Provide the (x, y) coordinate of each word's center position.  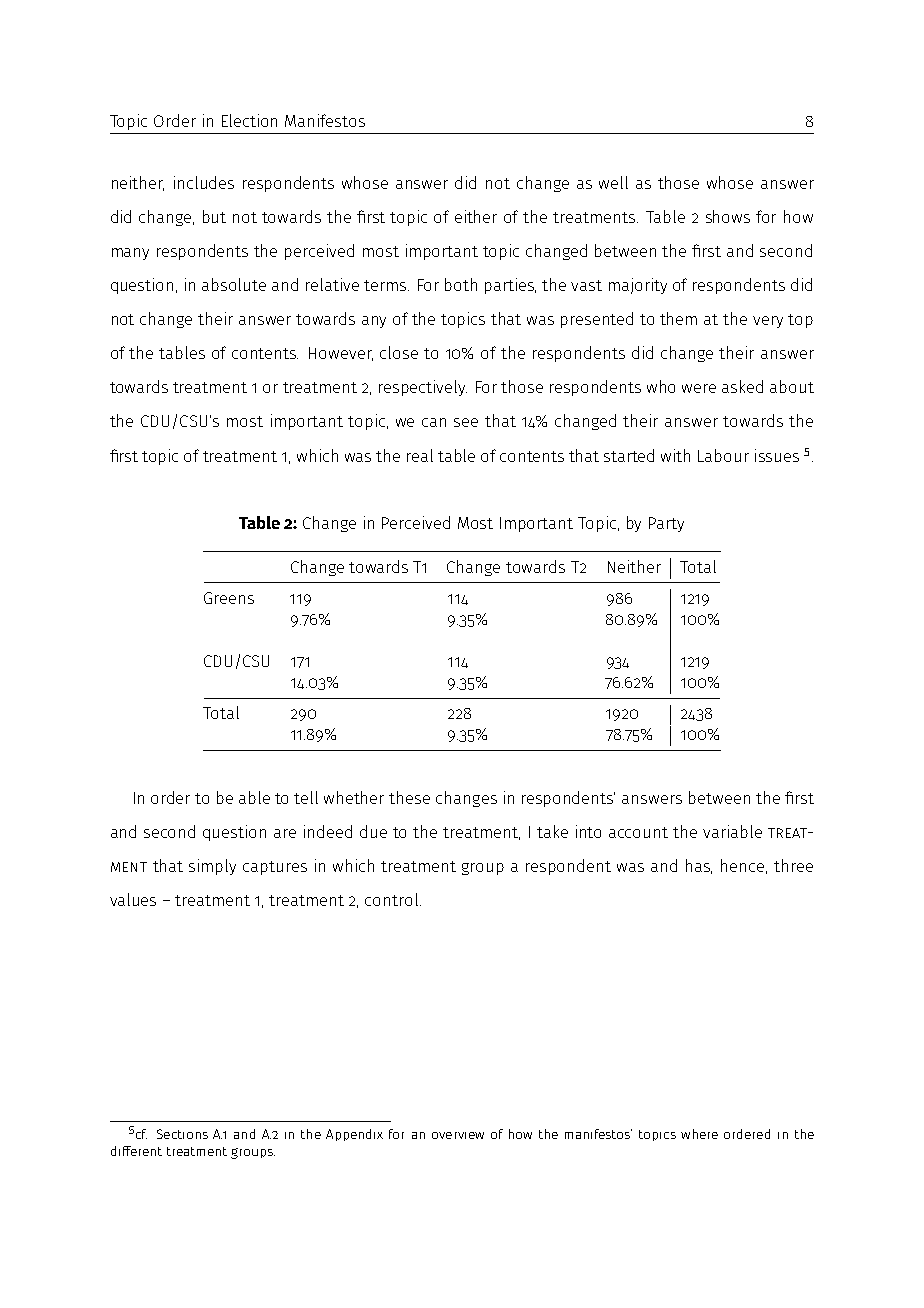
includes (204, 182)
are (285, 833)
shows (728, 216)
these (409, 797)
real (420, 455)
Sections (182, 1134)
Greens (229, 598)
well (613, 182)
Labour (723, 455)
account (638, 832)
